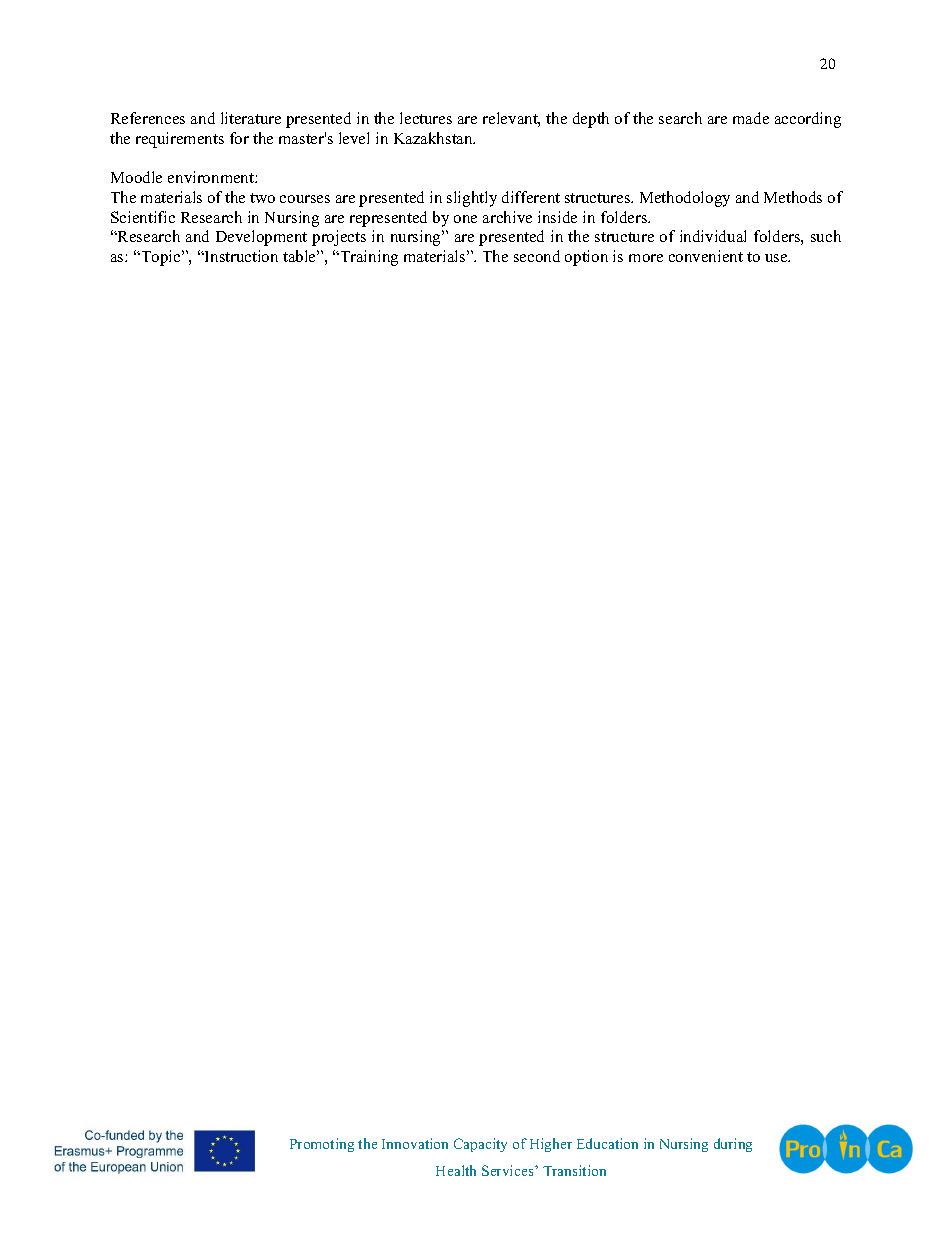 This page has width=952, height=1233. Describe the element at coordinates (646, 258) in the page. I see `more` at that location.
